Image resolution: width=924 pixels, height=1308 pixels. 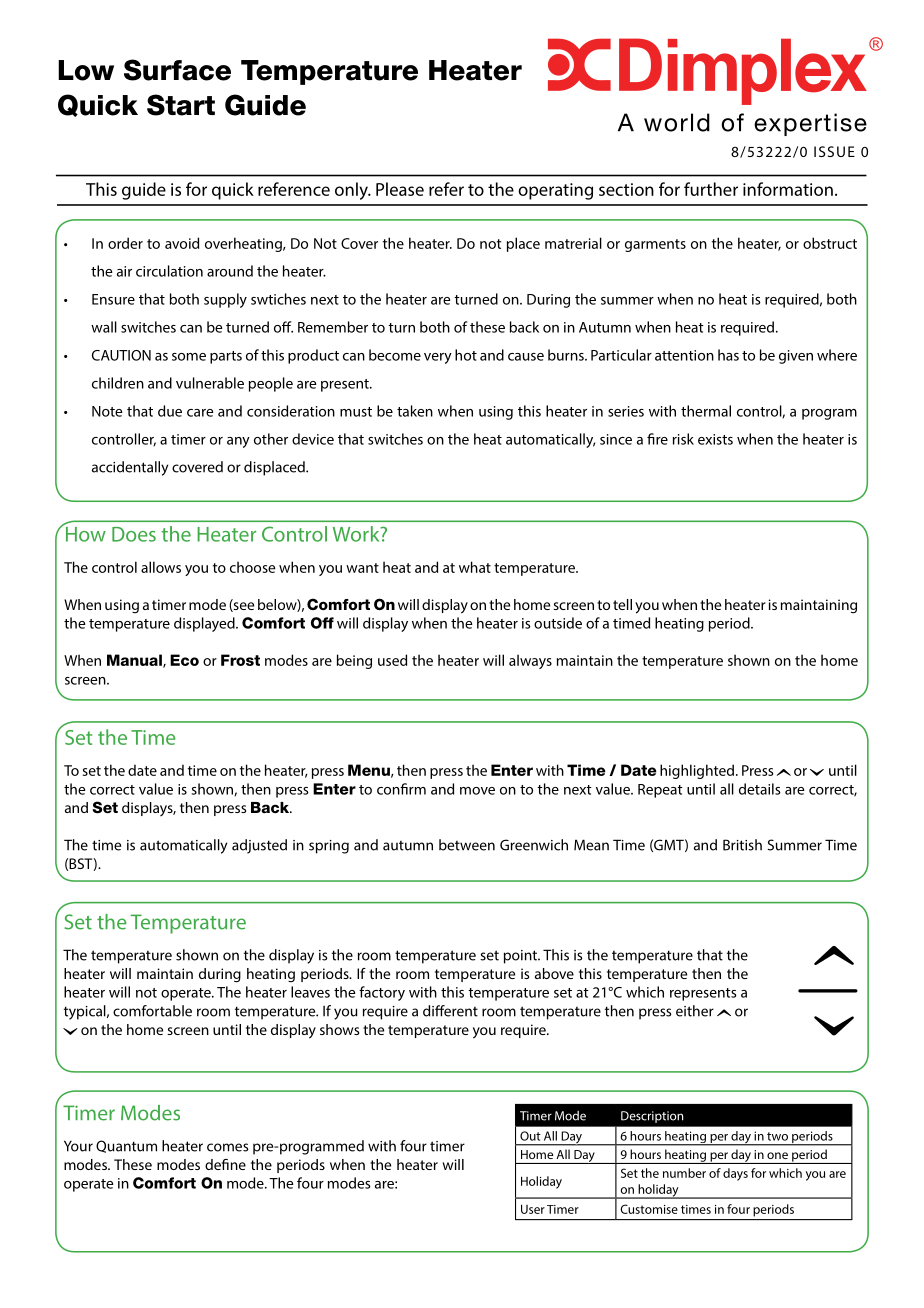 What do you see at coordinates (126, 1146) in the document?
I see `Quantum` at bounding box center [126, 1146].
